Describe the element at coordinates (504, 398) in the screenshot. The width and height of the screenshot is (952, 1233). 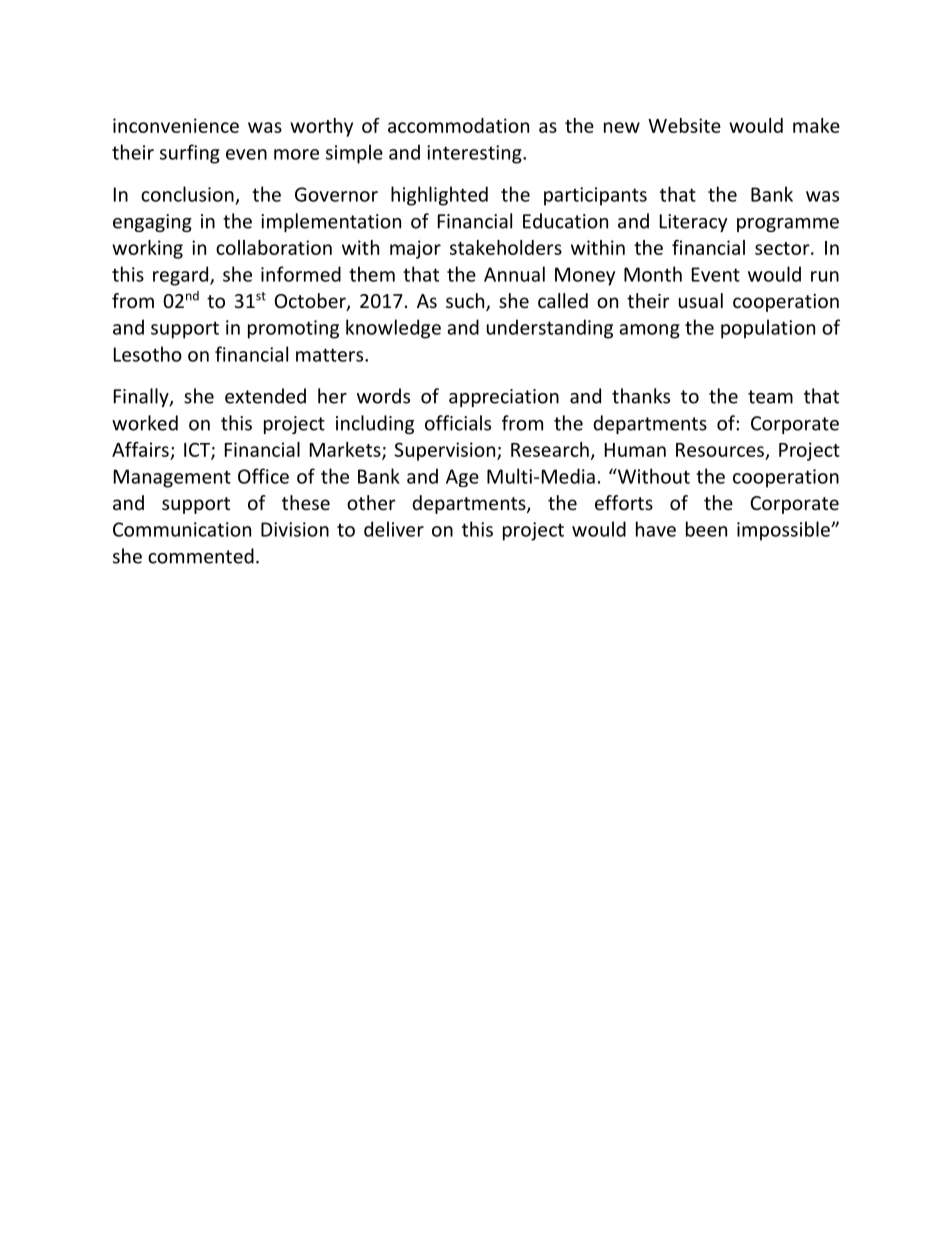
I see `appreciation` at that location.
